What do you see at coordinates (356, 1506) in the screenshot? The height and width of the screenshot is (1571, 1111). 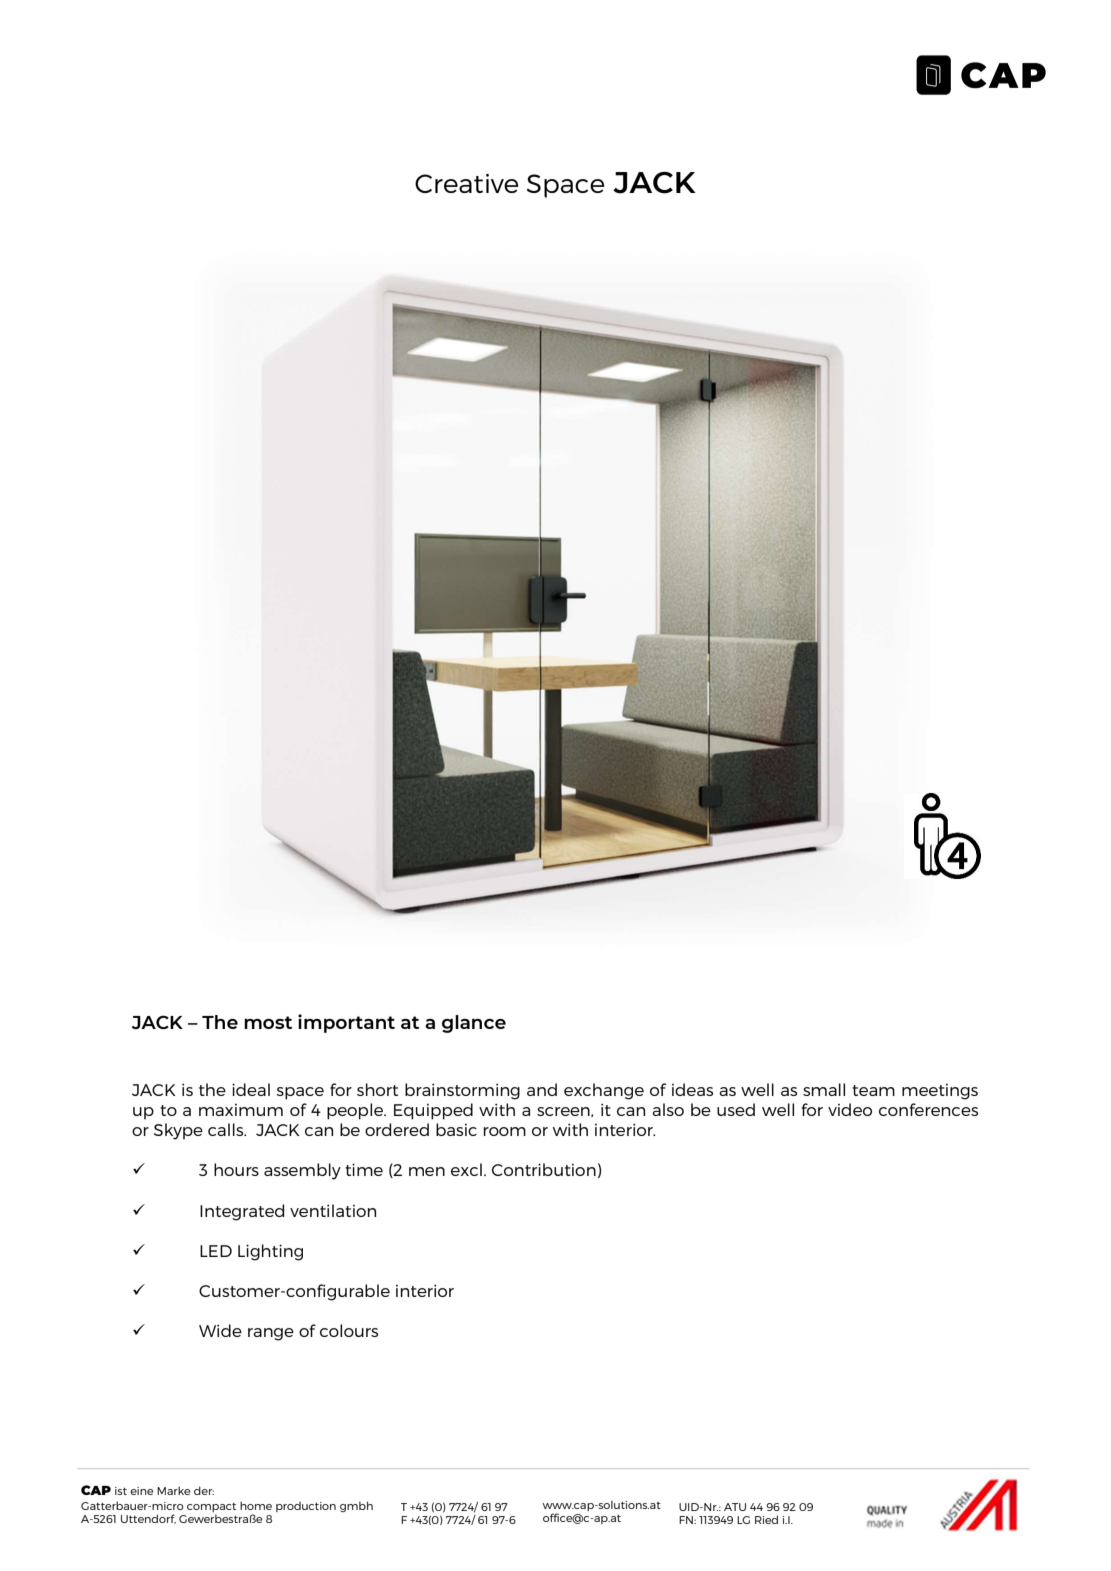 I see `gmbh` at bounding box center [356, 1506].
